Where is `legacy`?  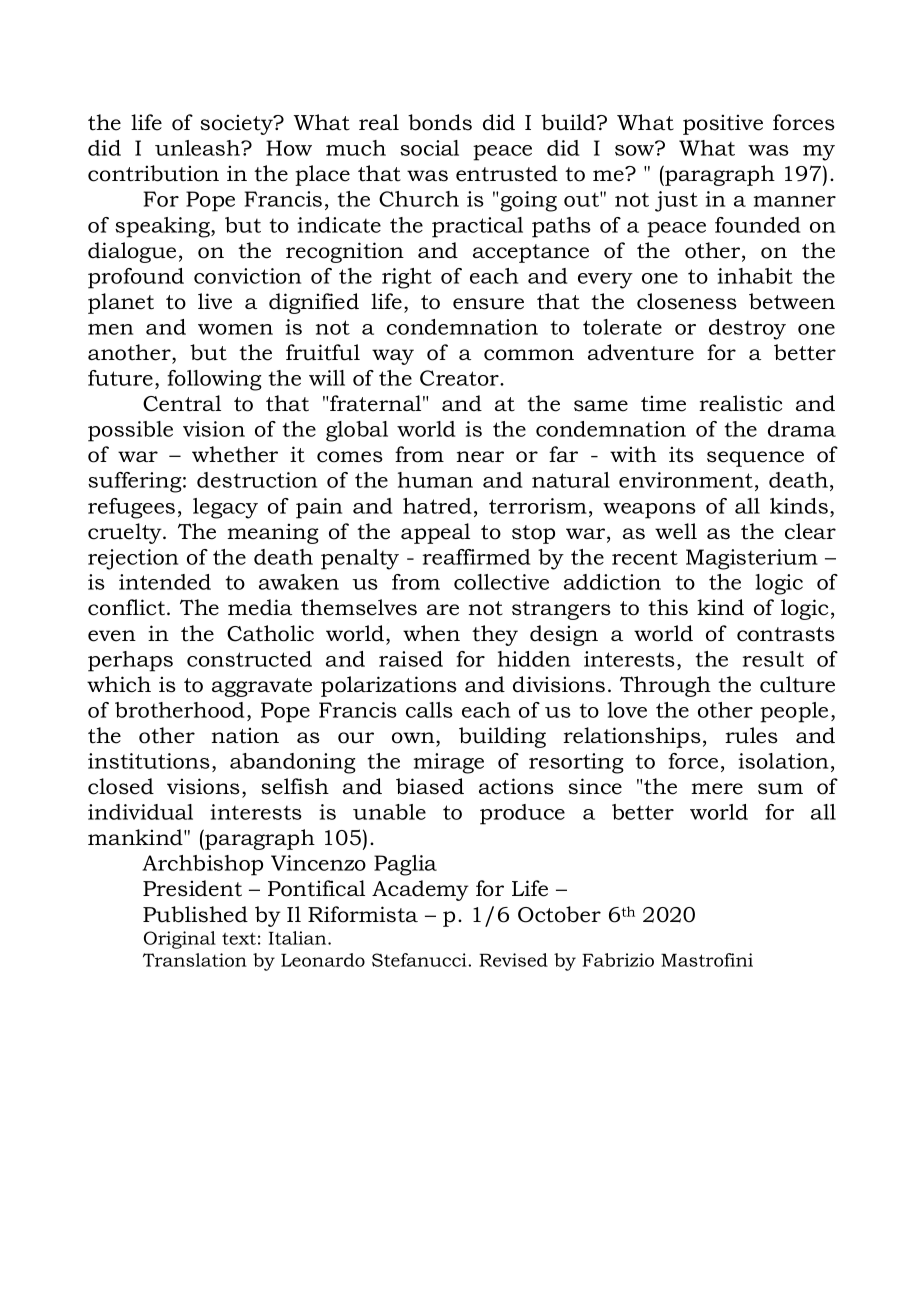 legacy is located at coordinates (225, 508).
